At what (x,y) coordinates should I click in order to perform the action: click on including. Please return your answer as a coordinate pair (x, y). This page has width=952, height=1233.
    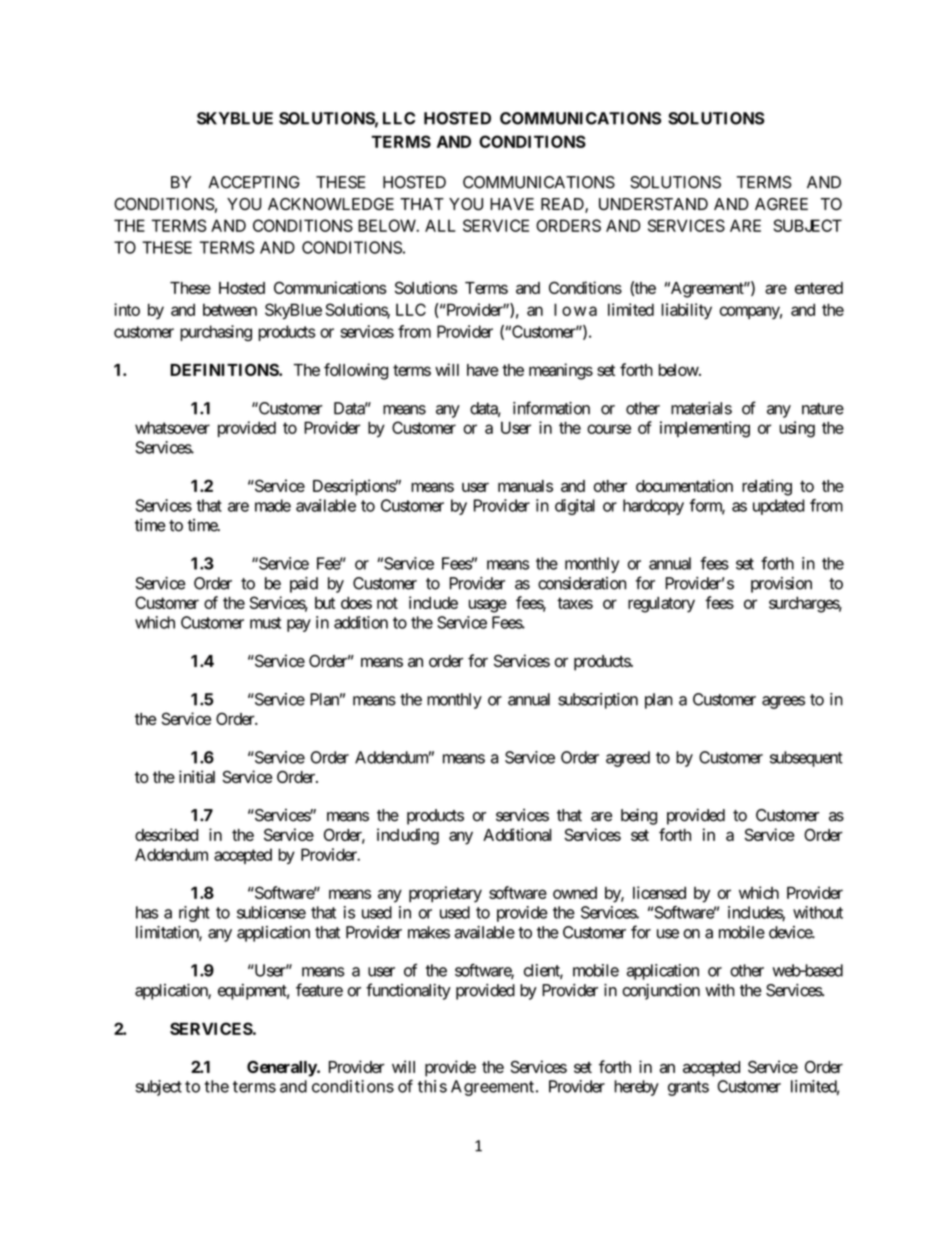
    Looking at the image, I should click on (408, 836).
